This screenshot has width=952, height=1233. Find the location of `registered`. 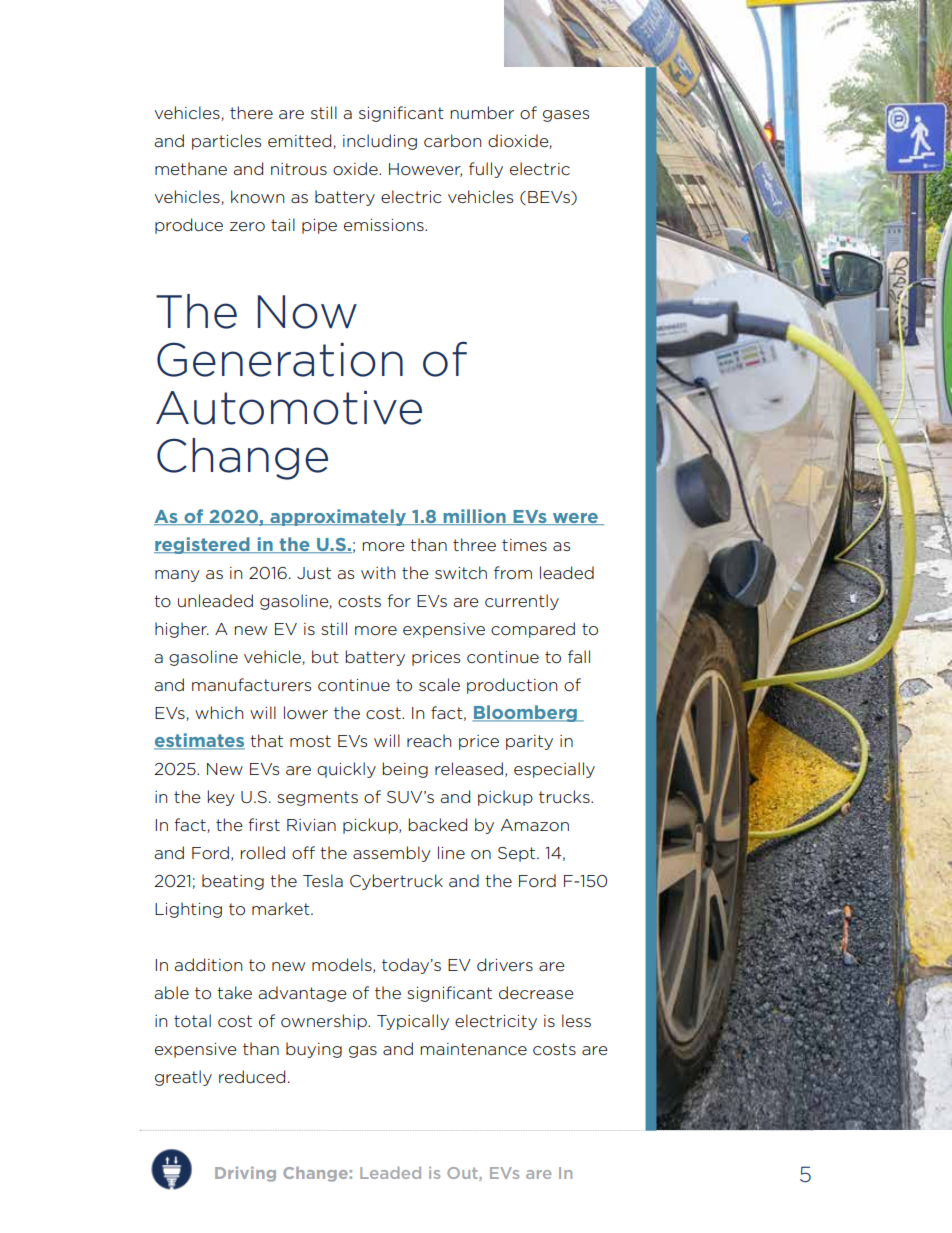

registered is located at coordinates (203, 545).
